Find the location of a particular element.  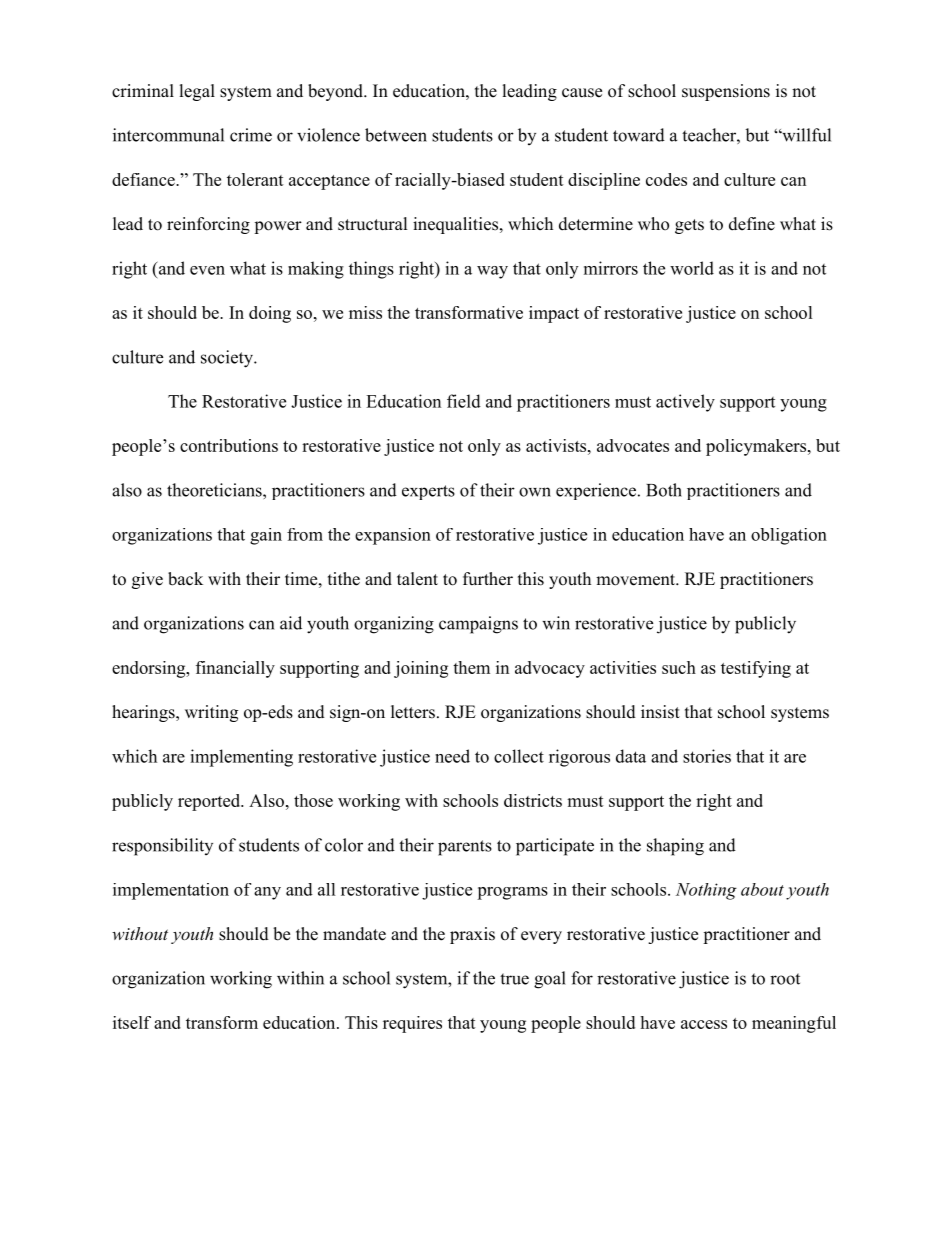

suspensions is located at coordinates (726, 92).
